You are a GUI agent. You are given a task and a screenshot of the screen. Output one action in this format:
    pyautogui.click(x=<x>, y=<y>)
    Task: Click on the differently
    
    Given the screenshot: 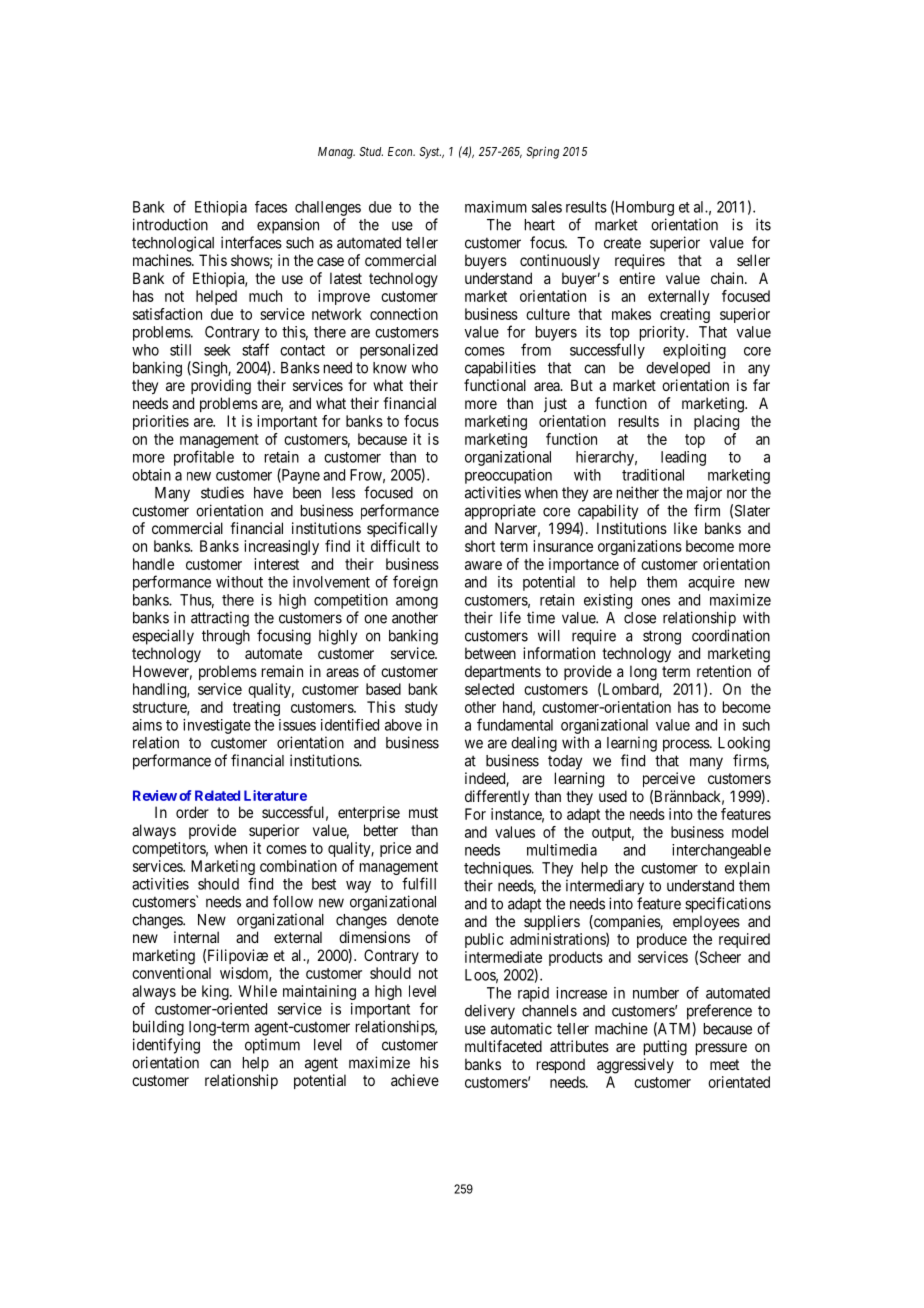 What is the action you would take?
    pyautogui.click(x=497, y=797)
